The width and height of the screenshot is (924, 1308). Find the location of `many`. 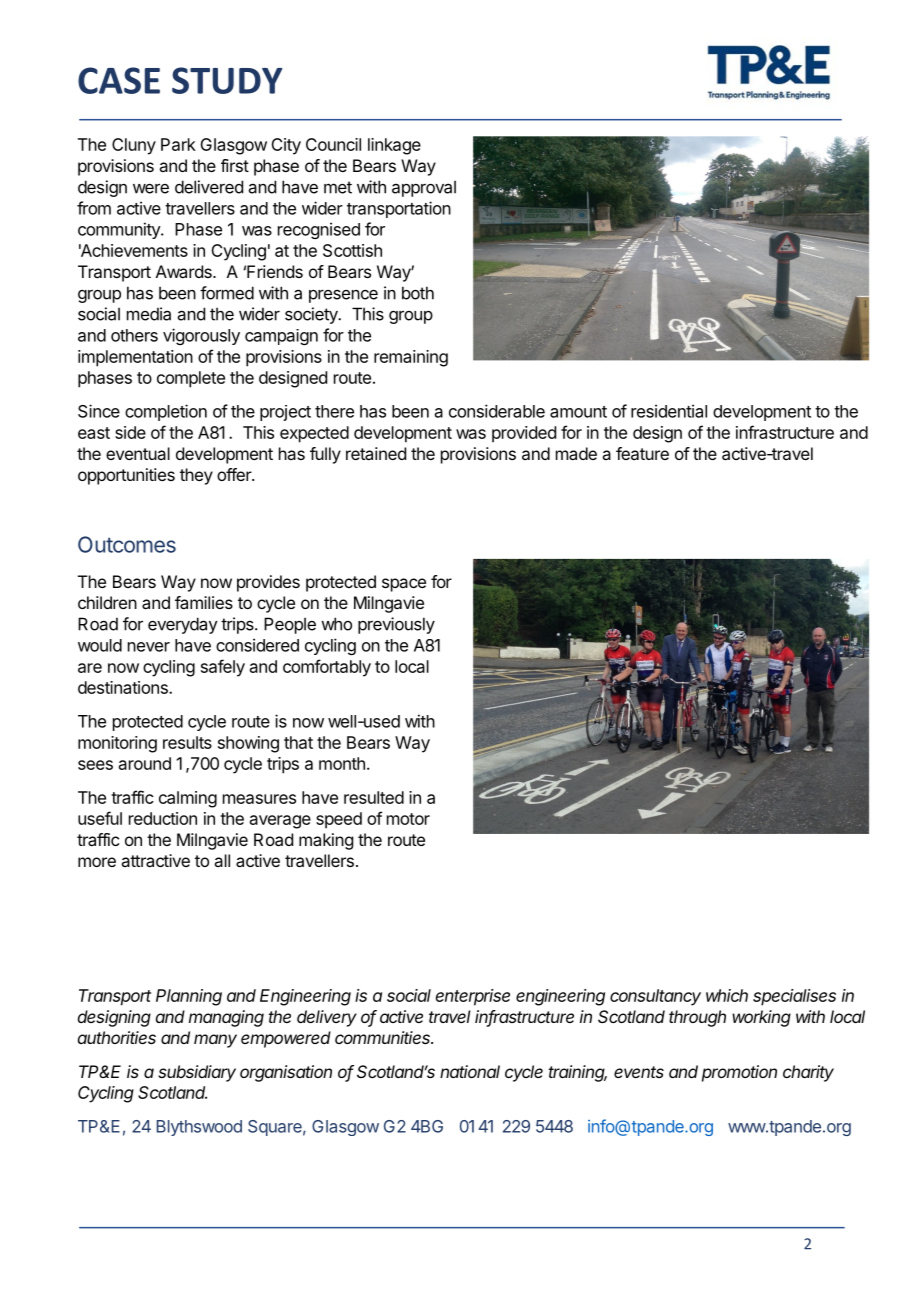

many is located at coordinates (215, 1041).
